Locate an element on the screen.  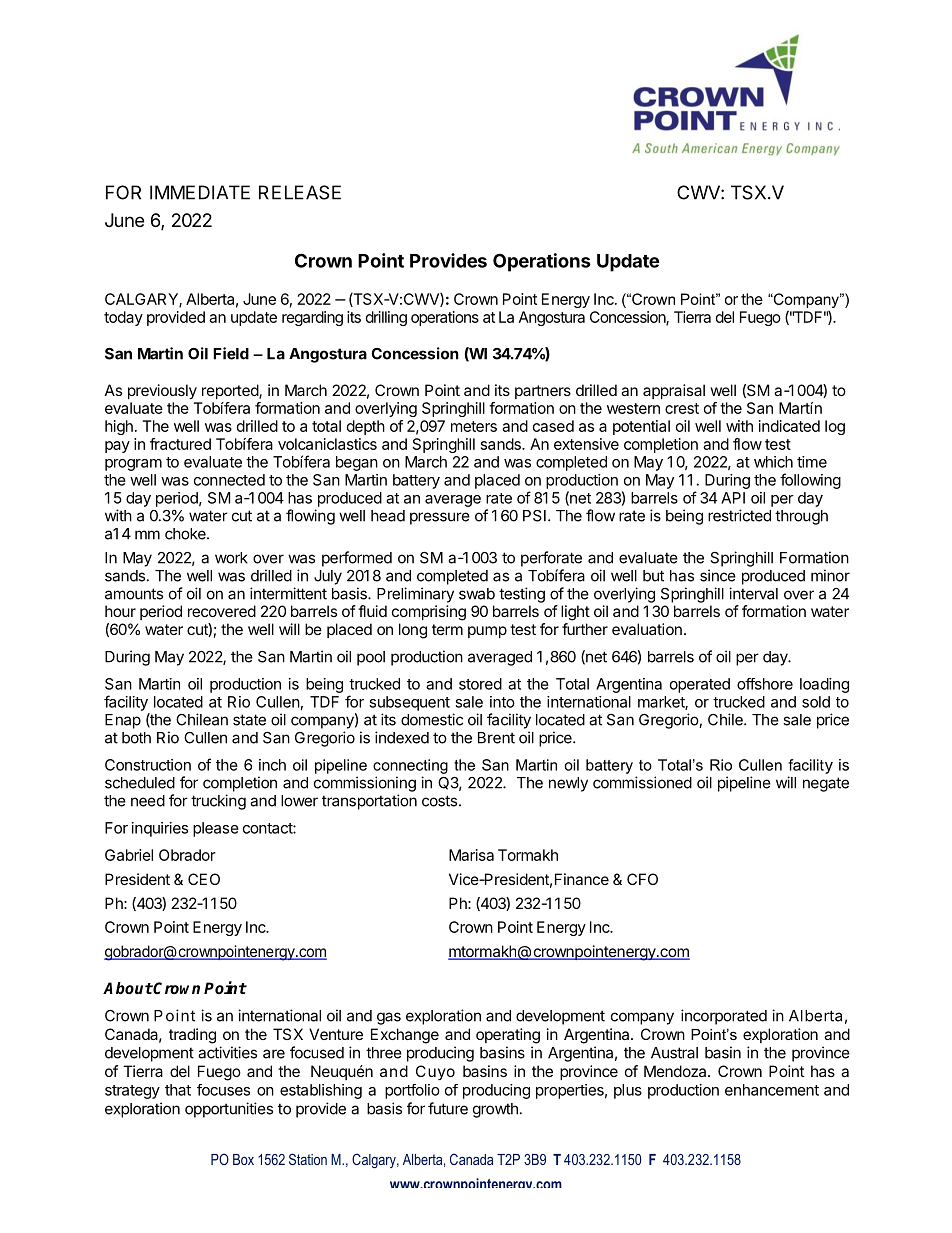
meters is located at coordinates (474, 426).
